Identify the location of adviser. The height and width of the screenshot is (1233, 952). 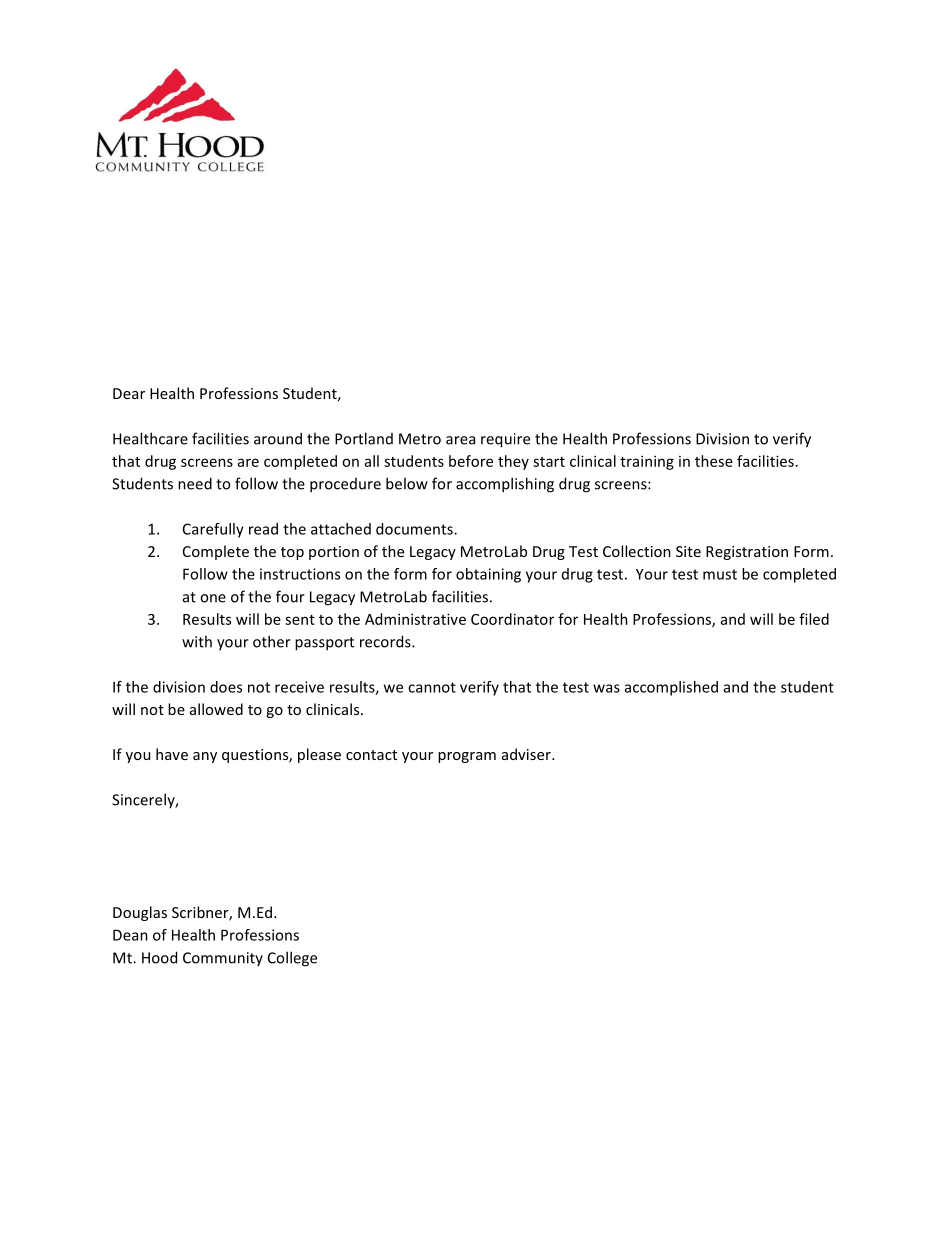
(527, 754).
